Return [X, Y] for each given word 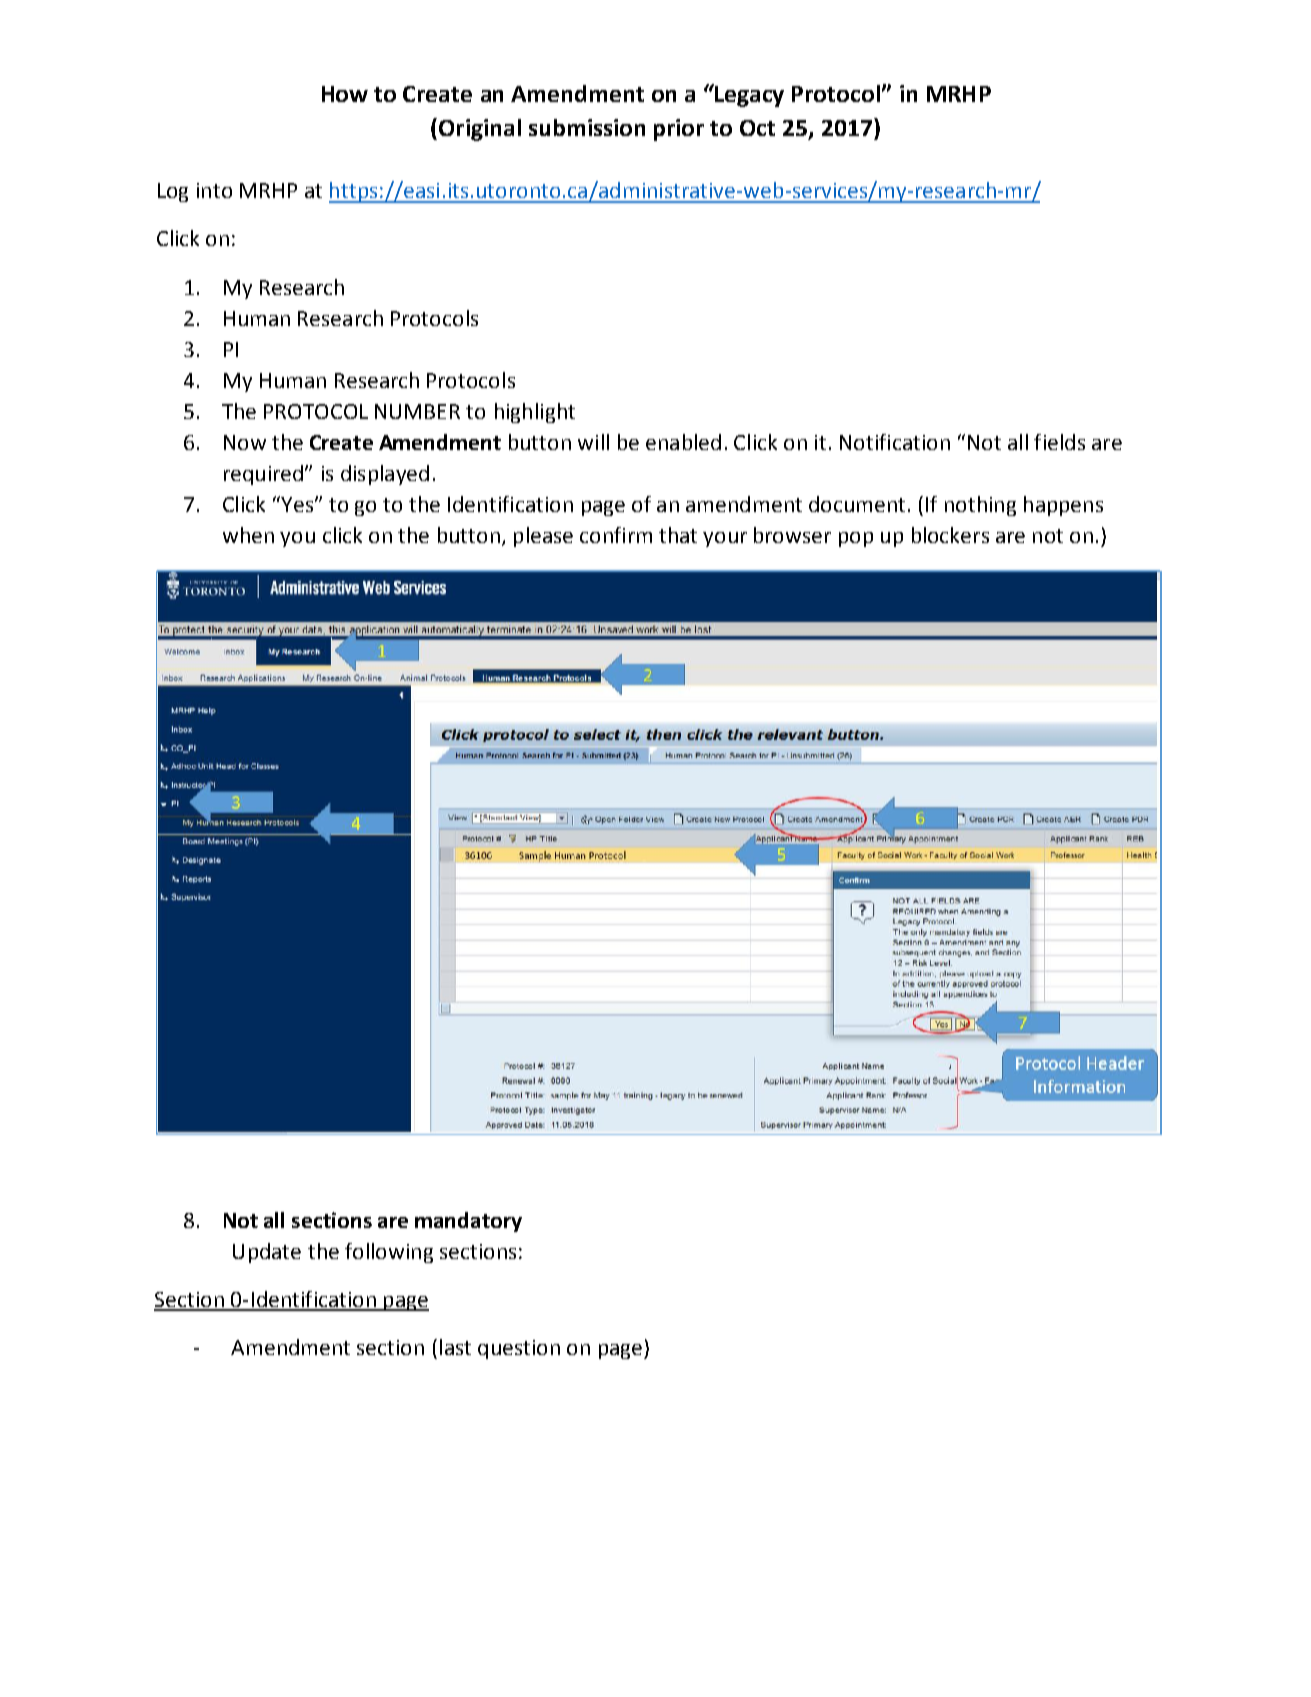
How [345, 94]
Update [267, 1253]
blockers [950, 535]
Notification [895, 442]
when [248, 535]
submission [587, 127]
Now [245, 442]
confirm [616, 535]
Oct [757, 128]
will [593, 442]
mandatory [468, 1222]
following [389, 1253]
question [519, 1349]
